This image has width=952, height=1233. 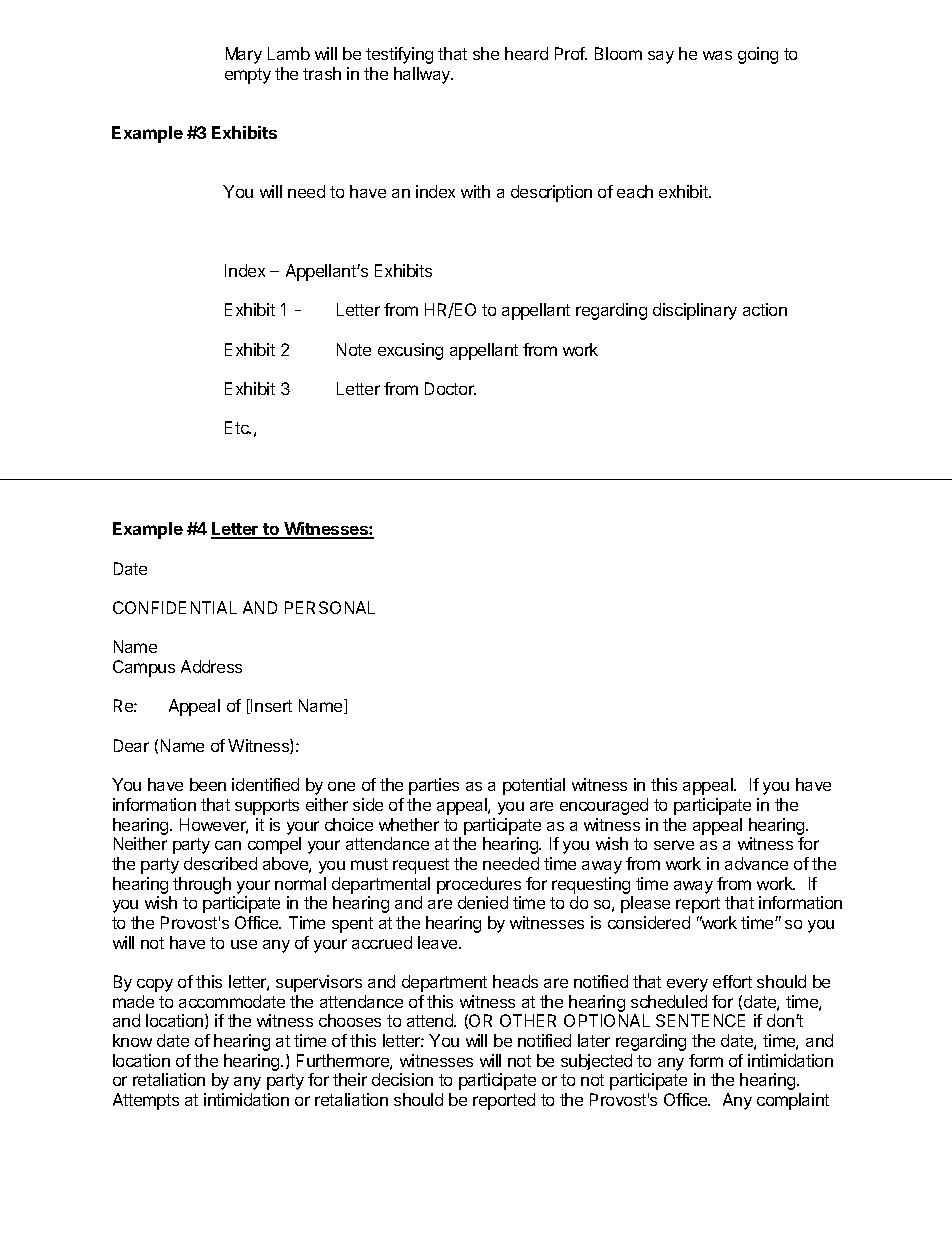 What do you see at coordinates (700, 1020) in the image?
I see `SENTENCE` at bounding box center [700, 1020].
